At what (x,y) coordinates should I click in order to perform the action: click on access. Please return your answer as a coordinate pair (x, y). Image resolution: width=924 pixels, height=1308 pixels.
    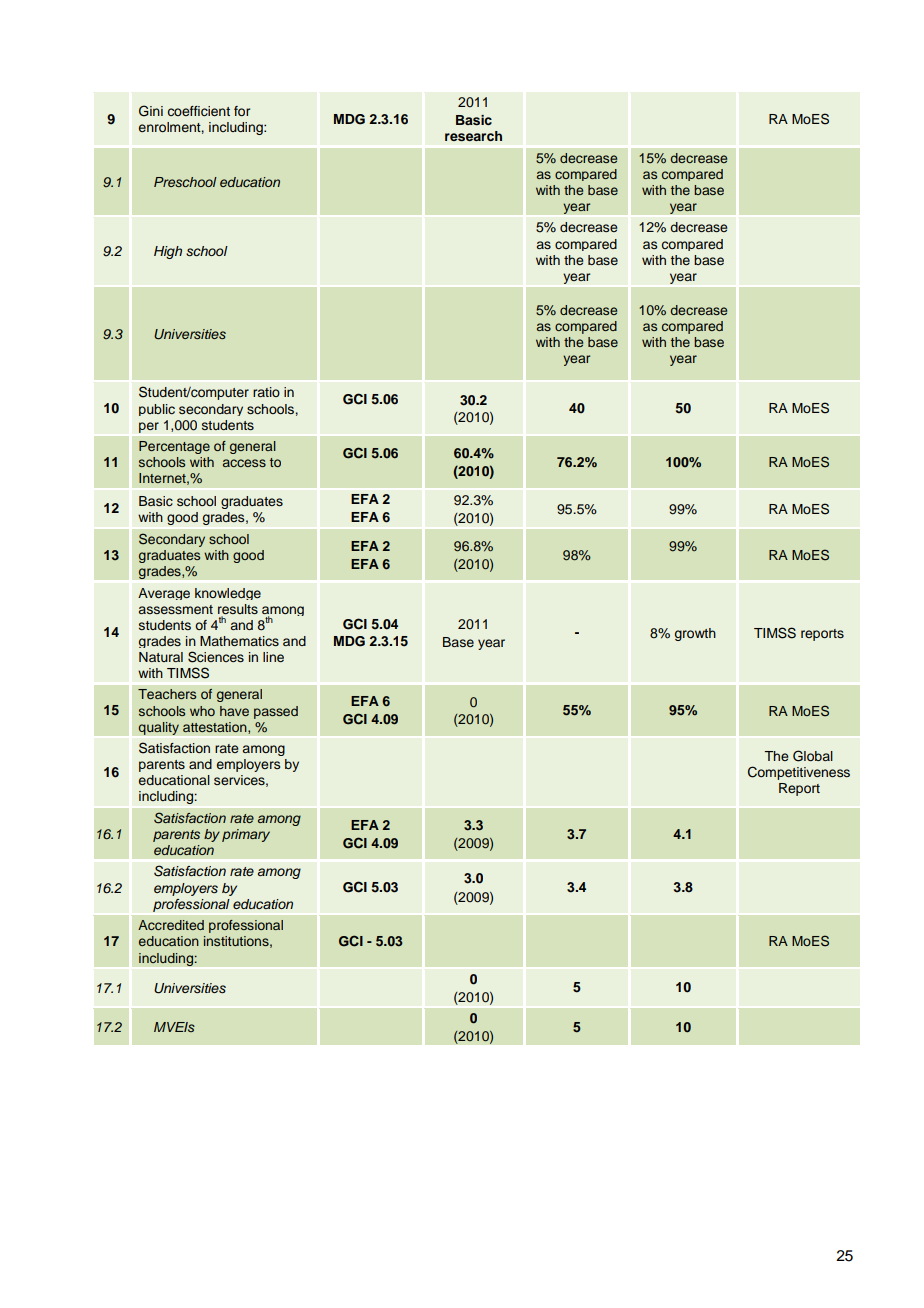
    Looking at the image, I should click on (244, 463).
